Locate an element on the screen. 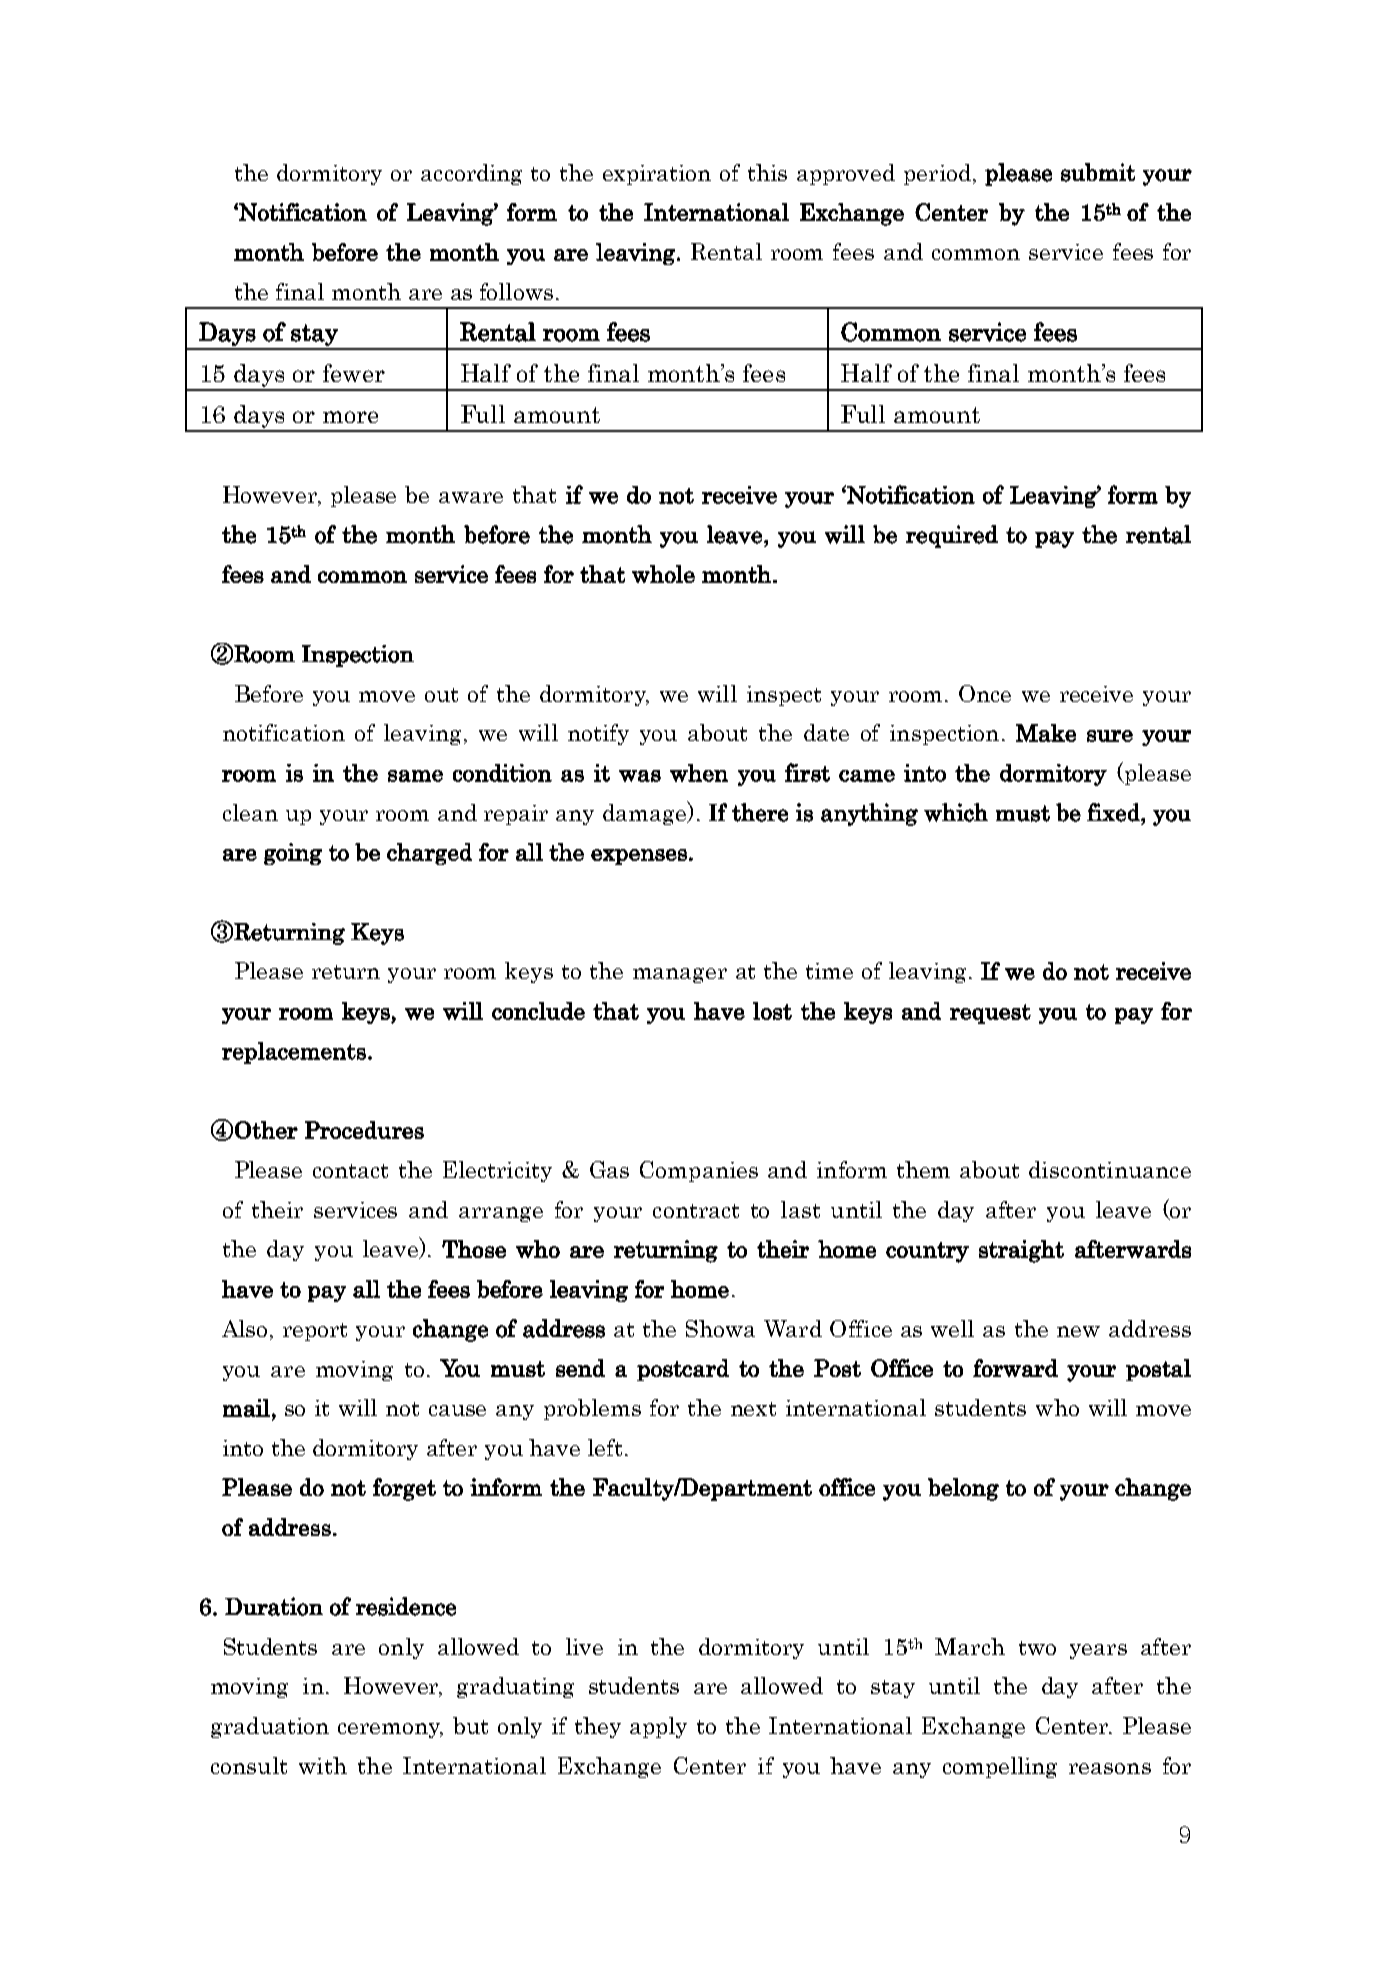  according is located at coordinates (471, 174).
